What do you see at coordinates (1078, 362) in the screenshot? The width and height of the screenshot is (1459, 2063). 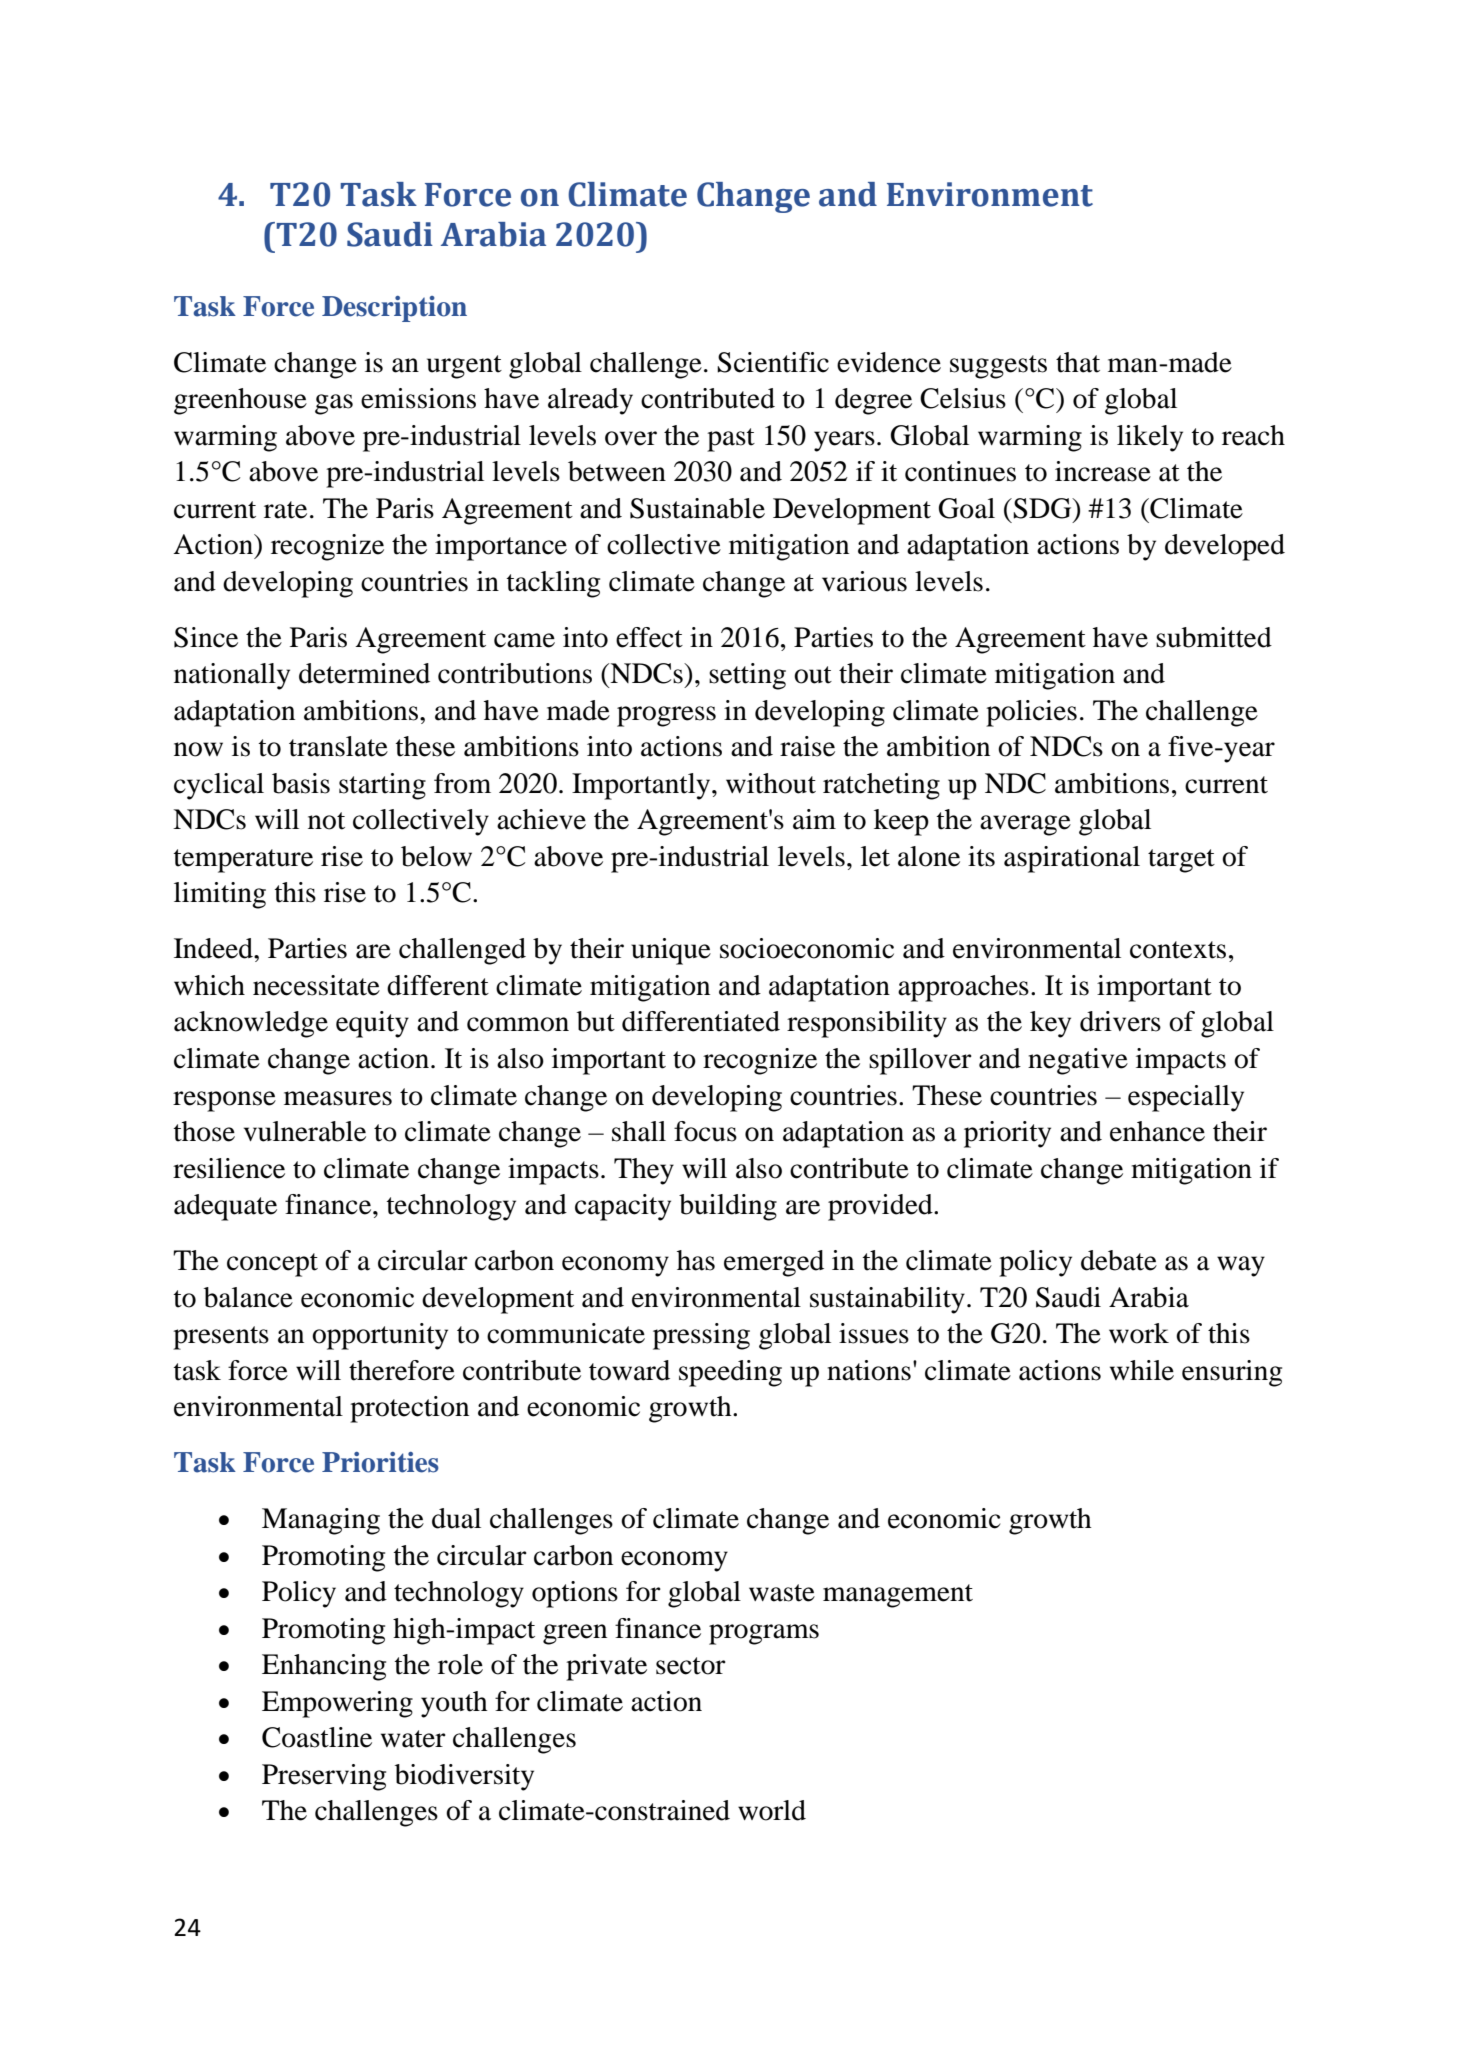 I see `that` at bounding box center [1078, 362].
